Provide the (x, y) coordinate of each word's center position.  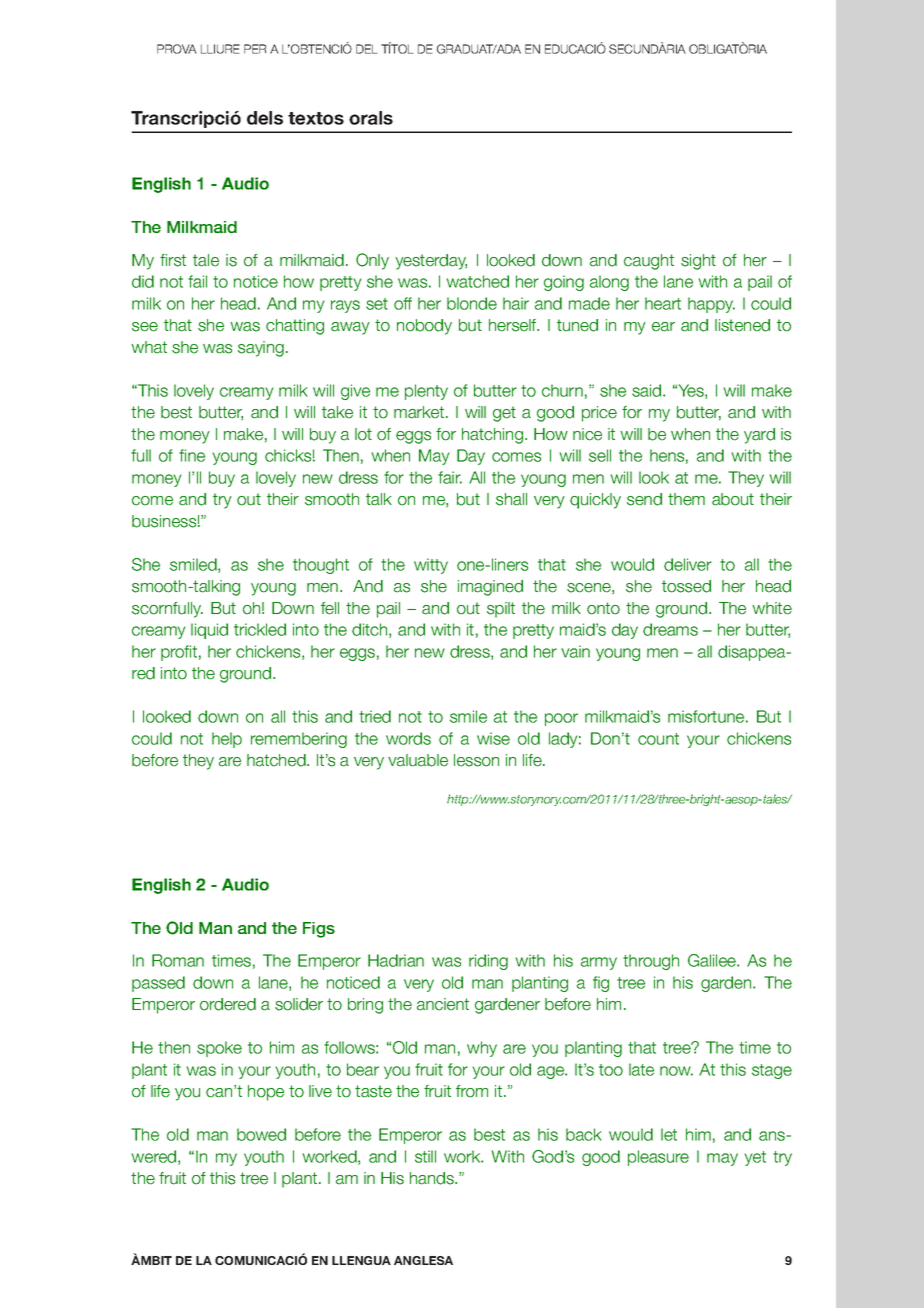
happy (711, 305)
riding (488, 962)
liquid (209, 631)
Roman (178, 960)
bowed (261, 1134)
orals (371, 118)
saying (261, 349)
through (651, 962)
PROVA (177, 49)
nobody (424, 327)
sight (698, 262)
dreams (670, 629)
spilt (501, 610)
